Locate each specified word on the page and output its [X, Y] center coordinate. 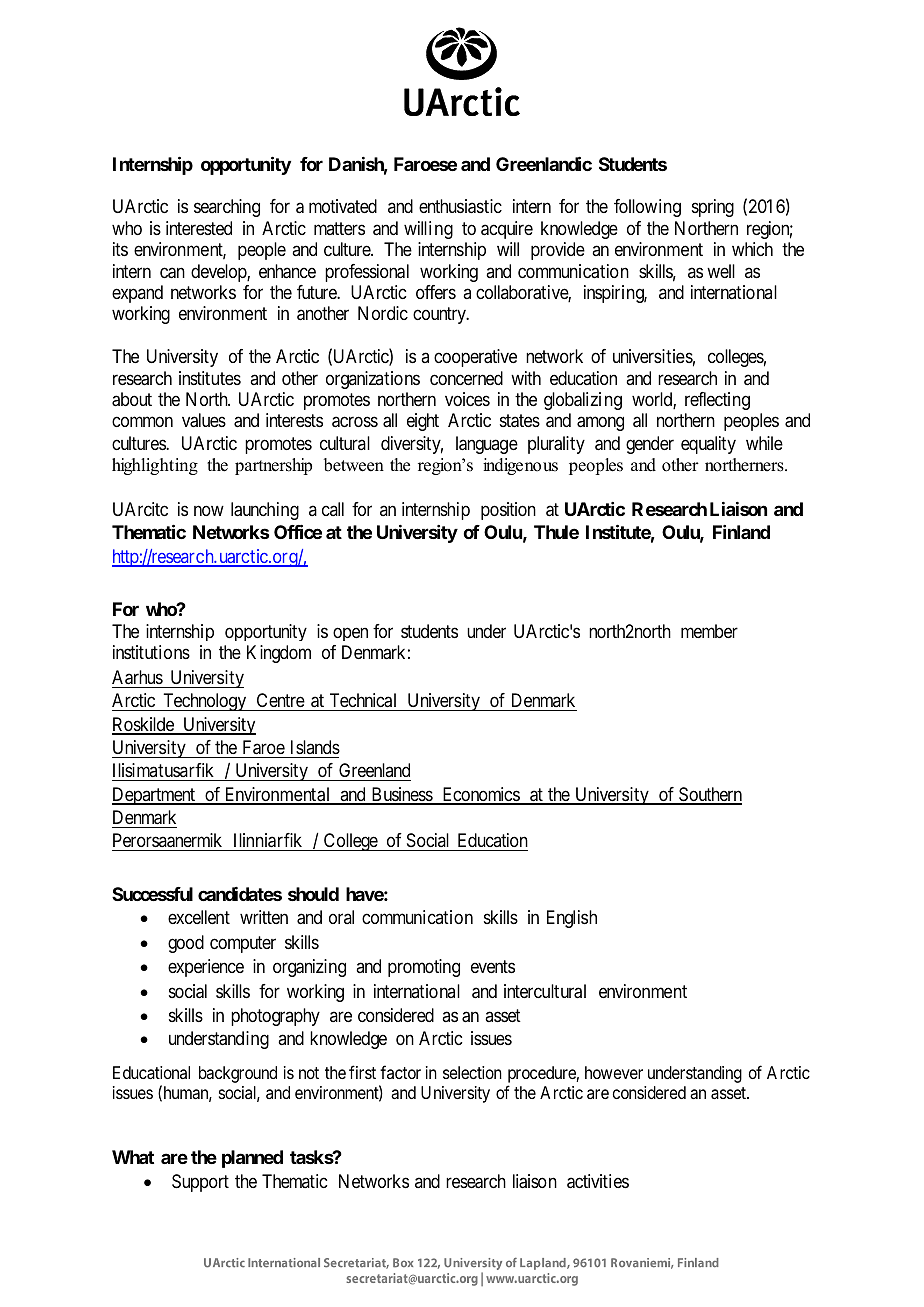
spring [713, 208]
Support [200, 1183]
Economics [480, 795]
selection [472, 1072]
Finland [741, 532]
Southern [709, 795]
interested [199, 228]
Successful [152, 894]
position [508, 511]
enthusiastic [460, 206]
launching [265, 511]
